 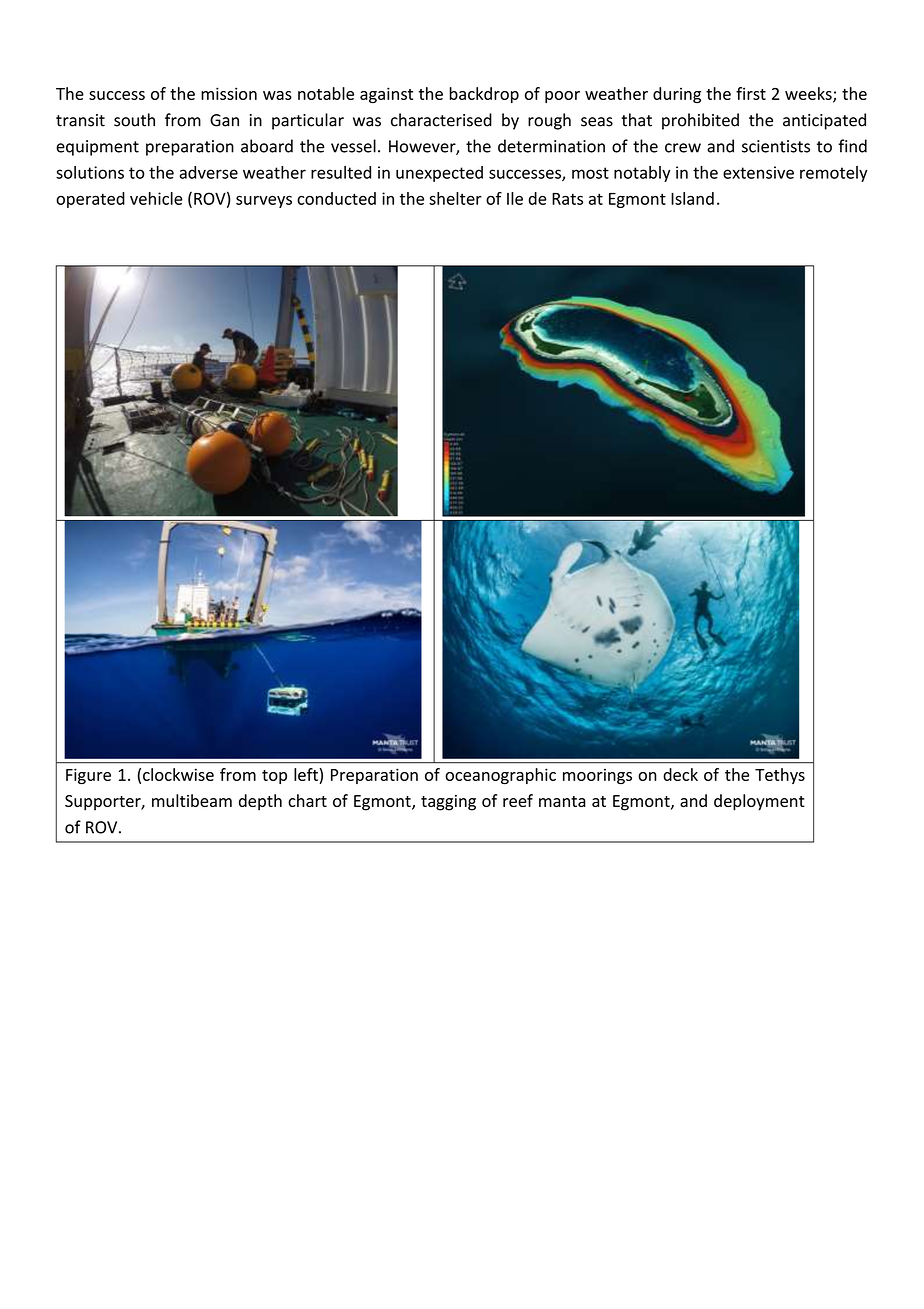 What do you see at coordinates (441, 120) in the screenshot?
I see `characterised` at bounding box center [441, 120].
